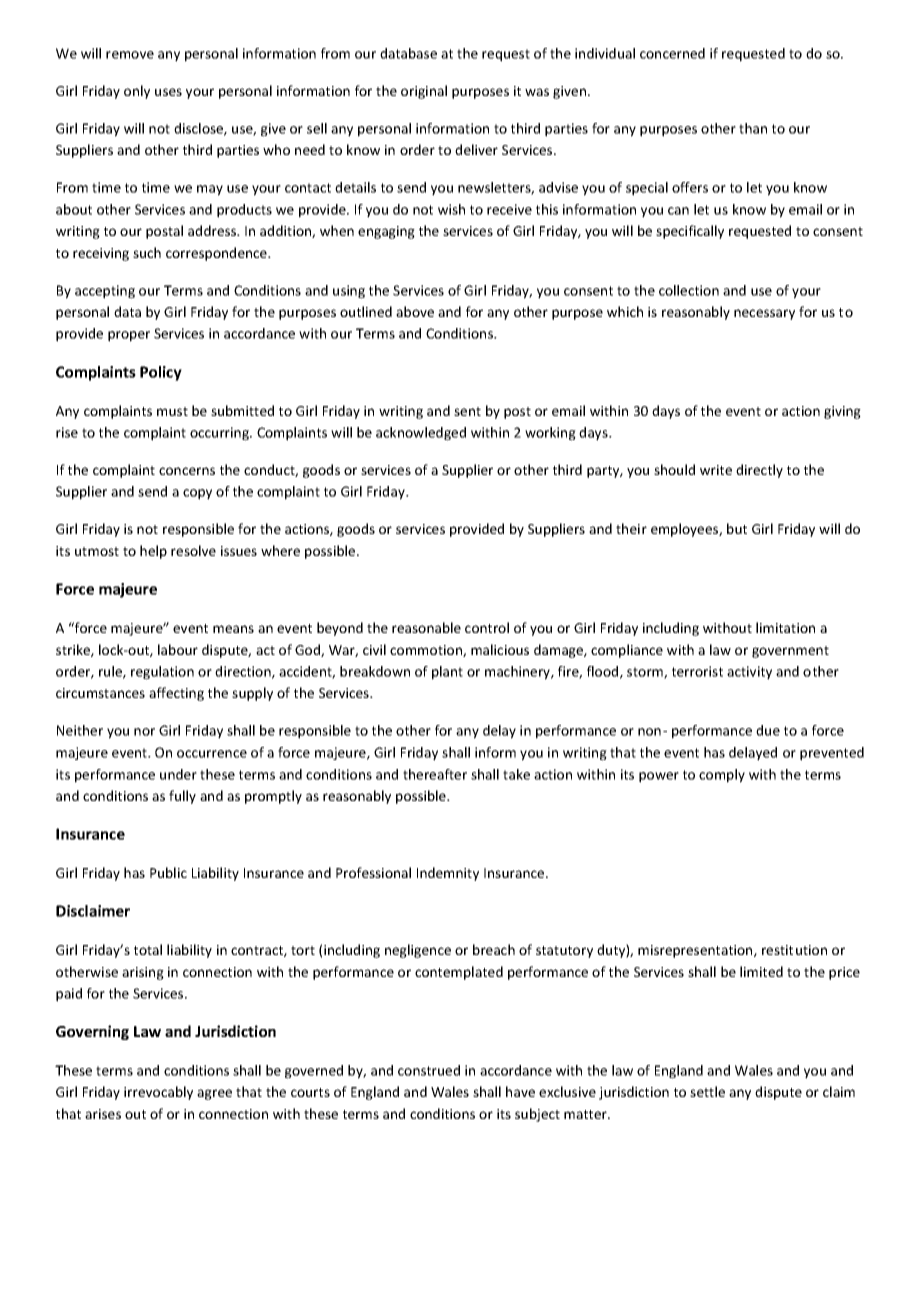 The height and width of the page is (1308, 924). Describe the element at coordinates (158, 1093) in the page. I see `irrevocably` at that location.
